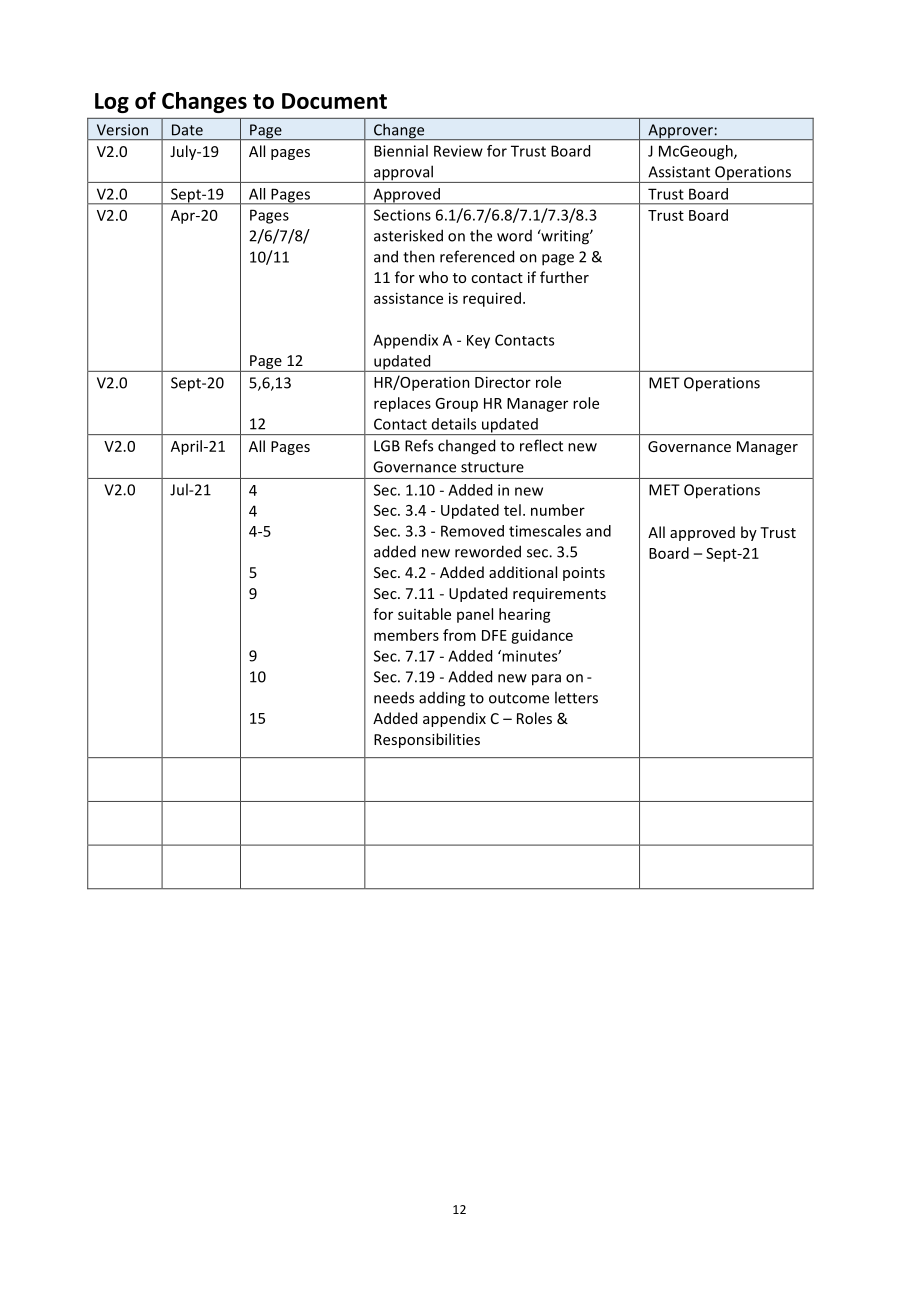 The height and width of the screenshot is (1307, 924). What do you see at coordinates (558, 510) in the screenshot?
I see `number` at bounding box center [558, 510].
